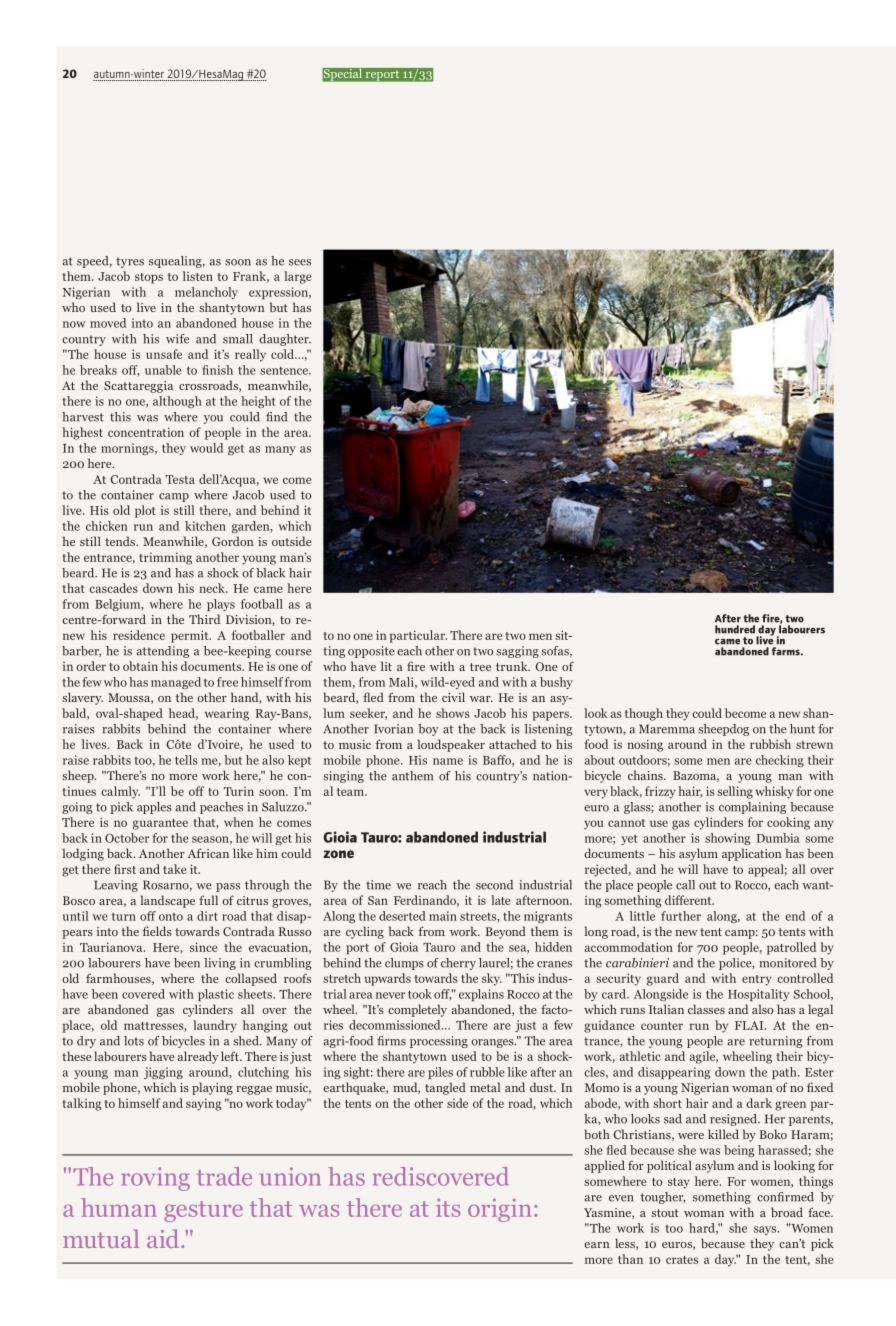 The width and height of the document is (896, 1326). What do you see at coordinates (300, 262) in the document?
I see `sees` at bounding box center [300, 262].
